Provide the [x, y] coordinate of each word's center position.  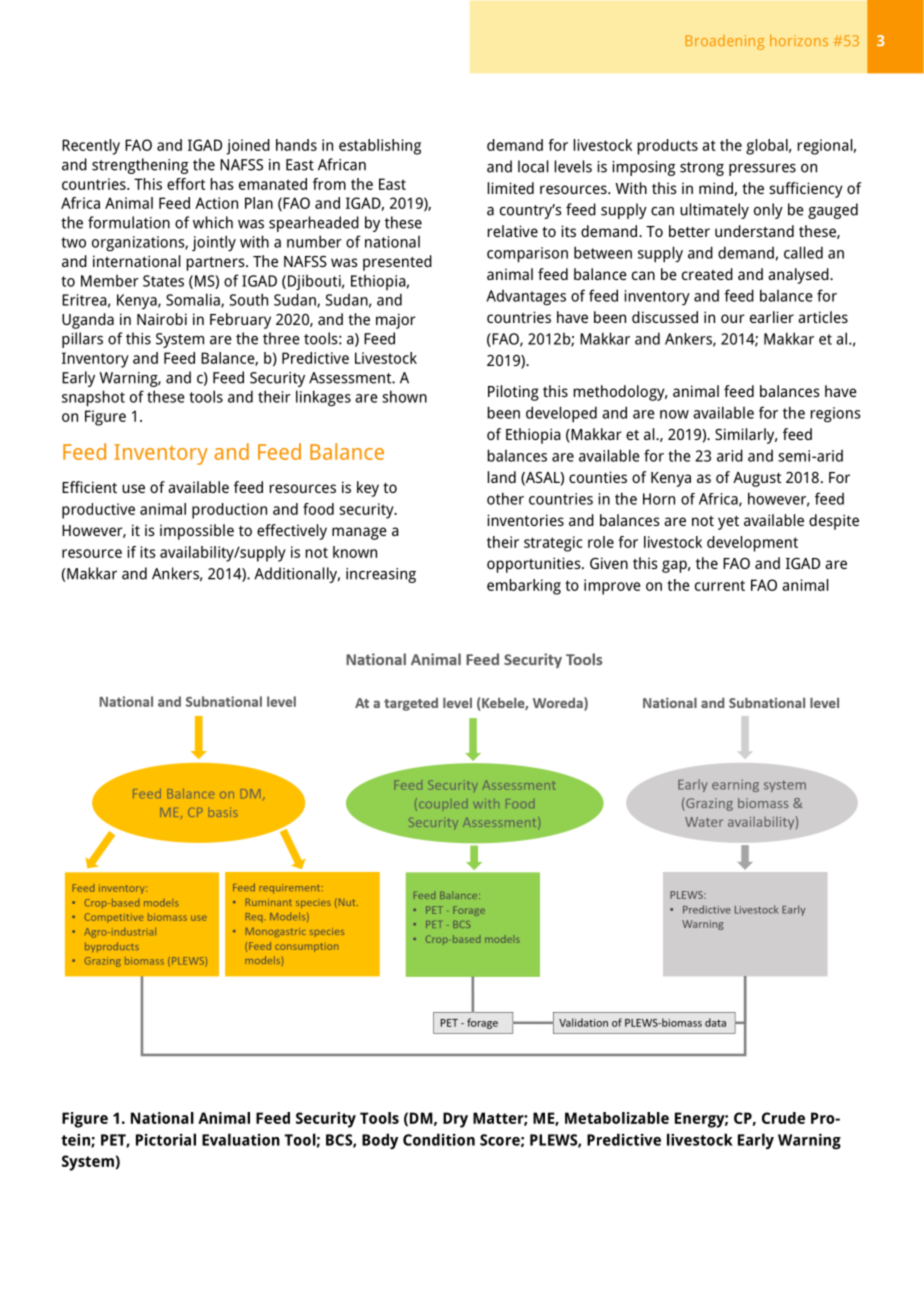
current [720, 585]
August [757, 479]
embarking [524, 587]
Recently [91, 147]
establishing [380, 147]
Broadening [725, 42]
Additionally [297, 575]
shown [404, 396]
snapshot [93, 398]
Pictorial [166, 1139]
